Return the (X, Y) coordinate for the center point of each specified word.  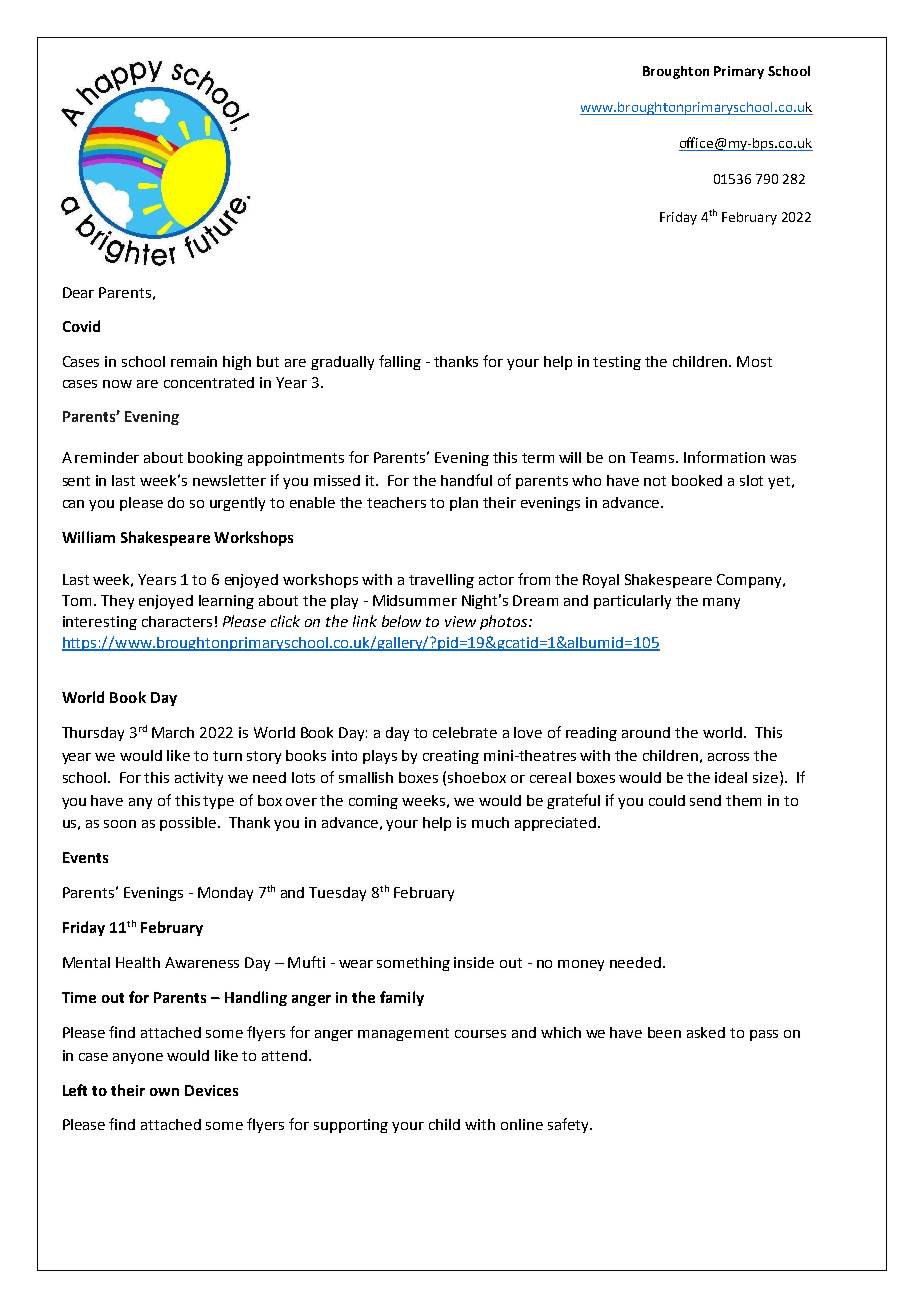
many (721, 603)
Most (754, 361)
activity (199, 779)
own (164, 1092)
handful (466, 480)
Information (724, 457)
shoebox (477, 777)
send (705, 800)
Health (138, 962)
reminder (107, 457)
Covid (81, 326)
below (401, 621)
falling (400, 362)
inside (474, 962)
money (581, 965)
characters (177, 621)
